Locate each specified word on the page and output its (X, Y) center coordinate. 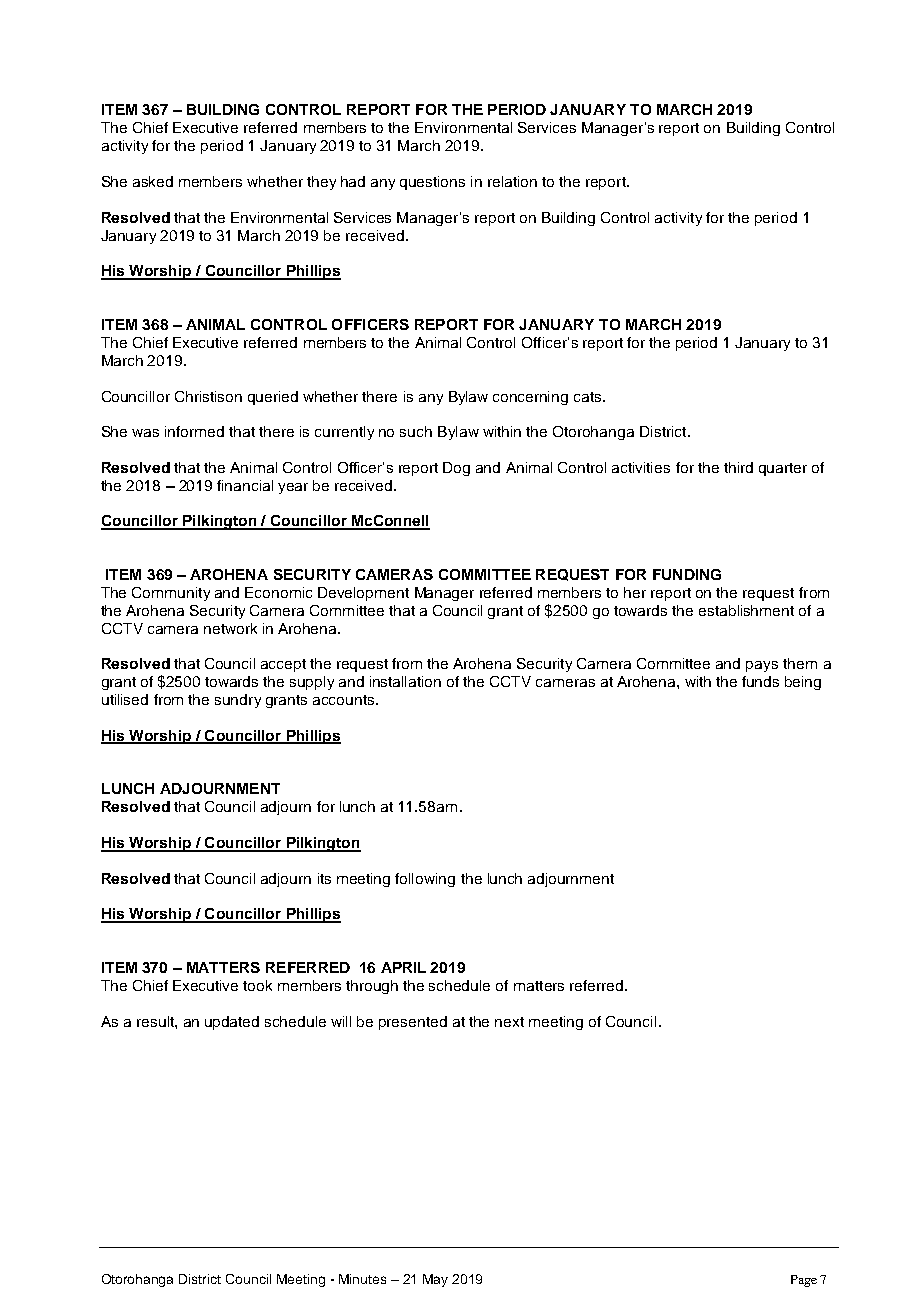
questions (432, 183)
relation (512, 181)
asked (153, 181)
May (435, 1280)
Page (804, 1281)
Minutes (362, 1279)
